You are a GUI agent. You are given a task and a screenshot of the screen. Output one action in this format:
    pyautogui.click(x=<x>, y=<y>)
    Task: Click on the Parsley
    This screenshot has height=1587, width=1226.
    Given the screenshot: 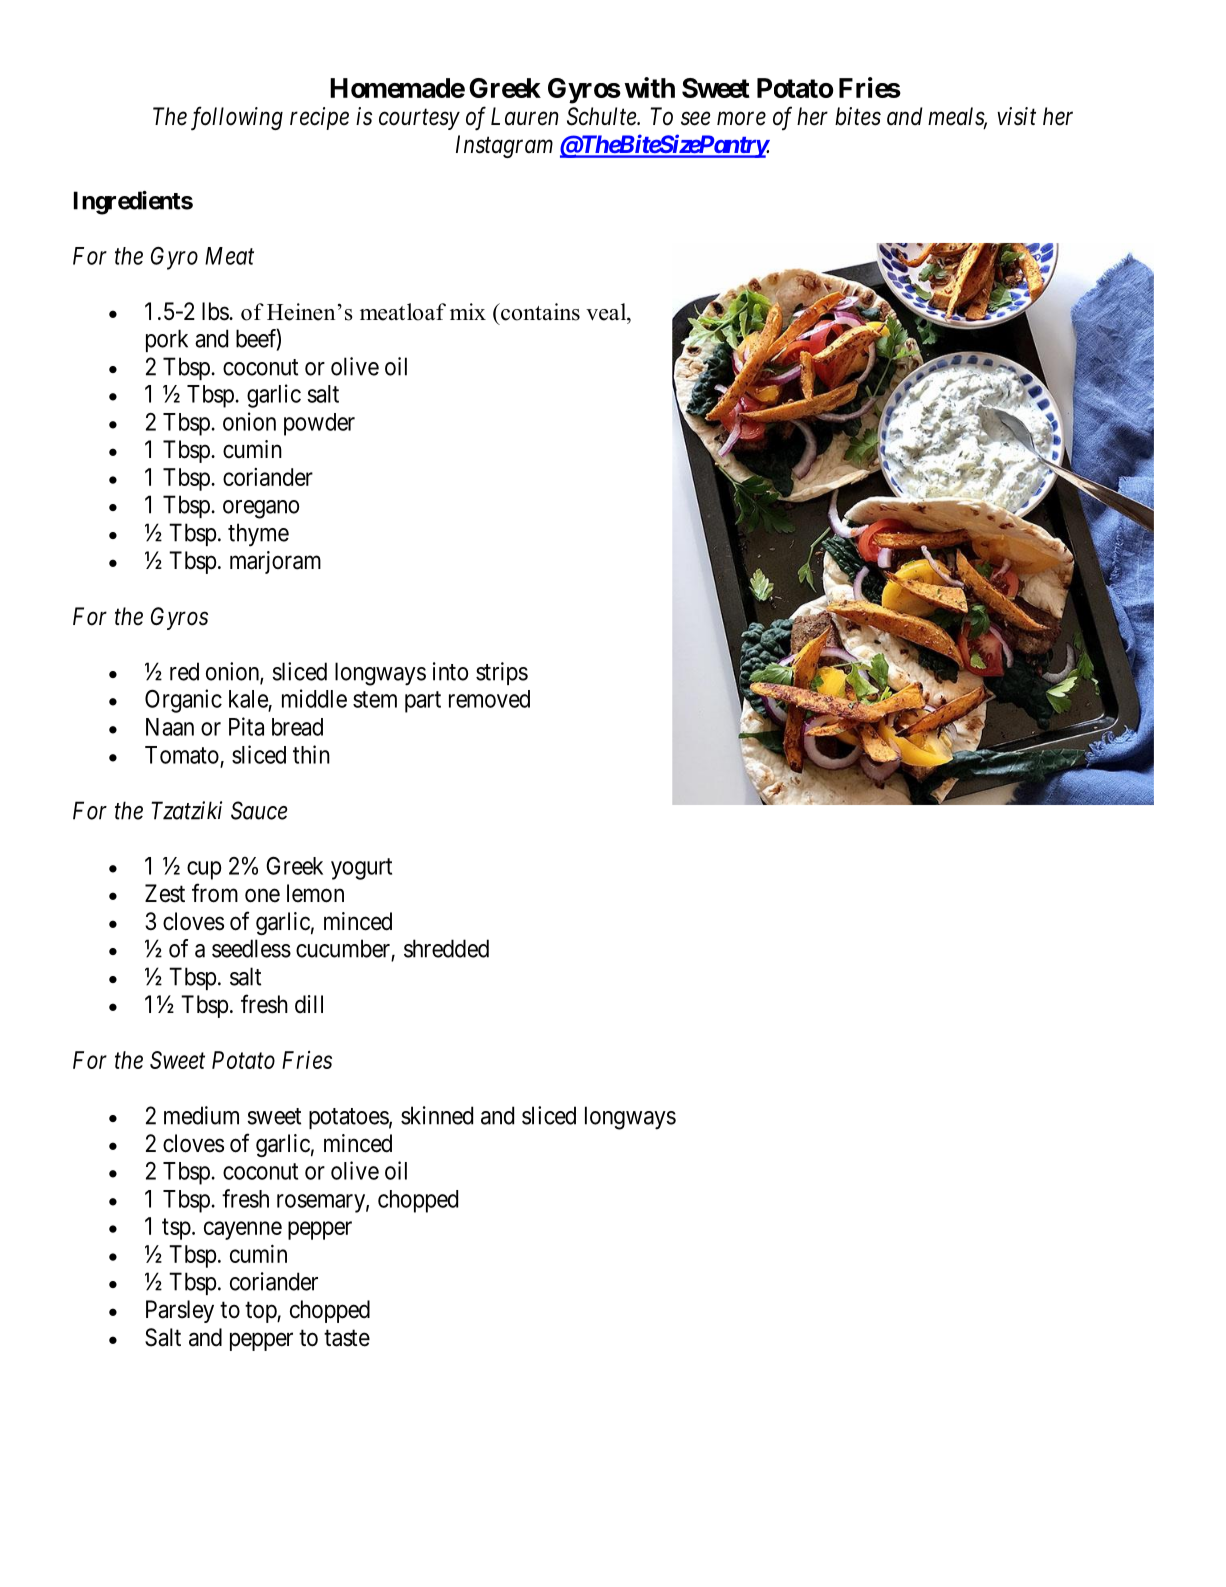 What is the action you would take?
    pyautogui.click(x=180, y=1311)
